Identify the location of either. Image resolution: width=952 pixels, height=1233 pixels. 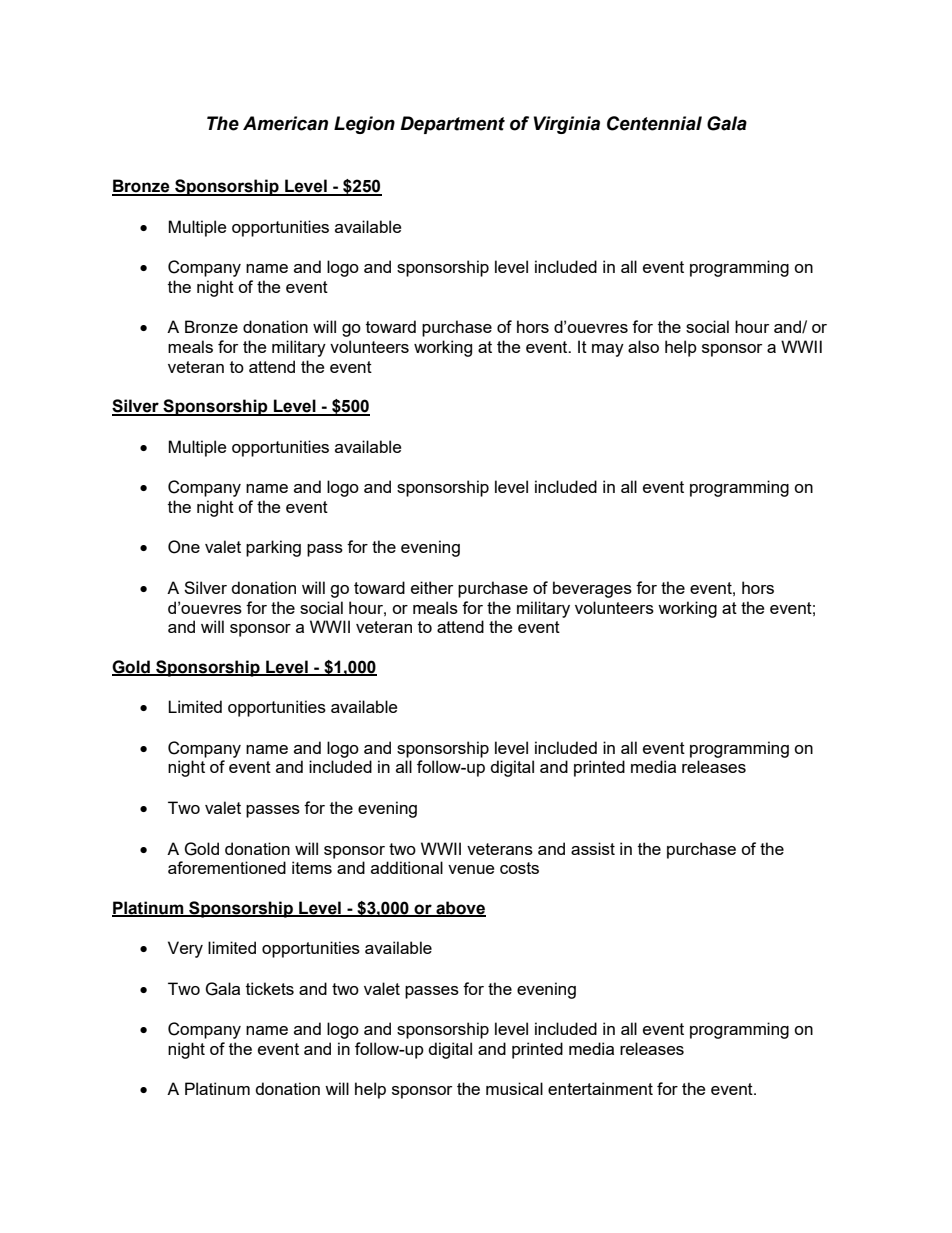
(432, 587).
